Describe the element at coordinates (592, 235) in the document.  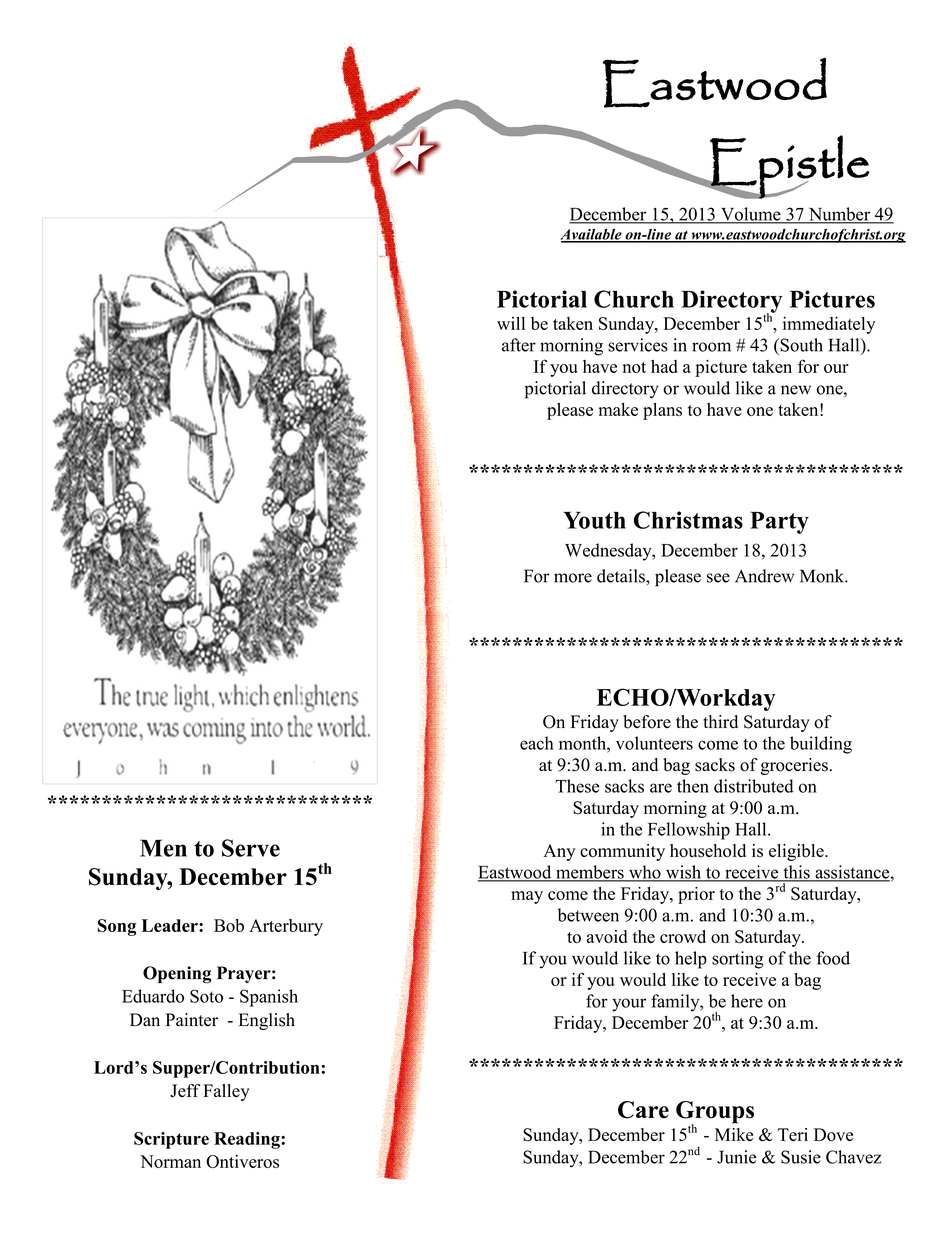
I see `Available` at that location.
